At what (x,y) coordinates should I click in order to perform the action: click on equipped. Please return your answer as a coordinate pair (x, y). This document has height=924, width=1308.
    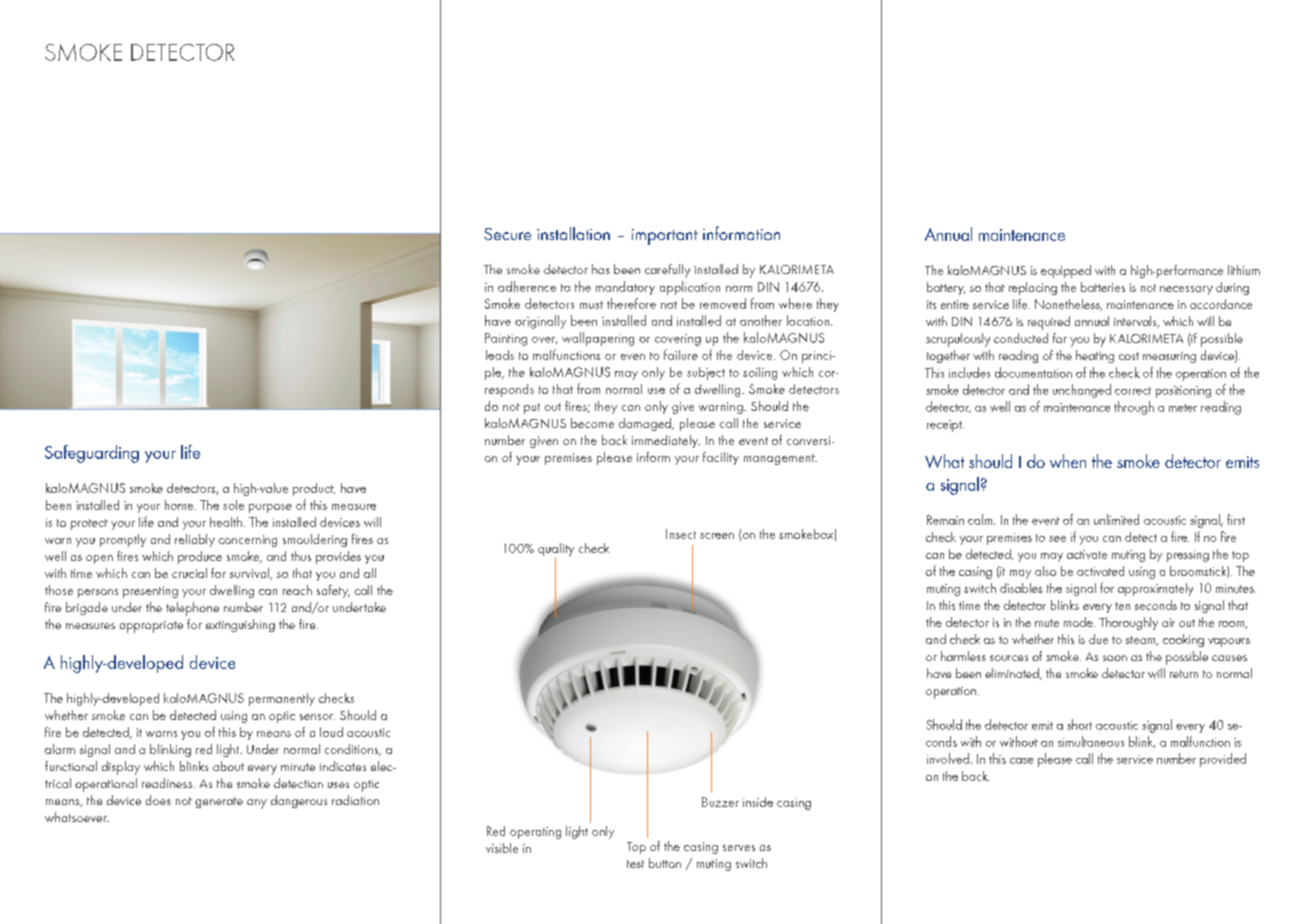
    Looking at the image, I should click on (1066, 271).
